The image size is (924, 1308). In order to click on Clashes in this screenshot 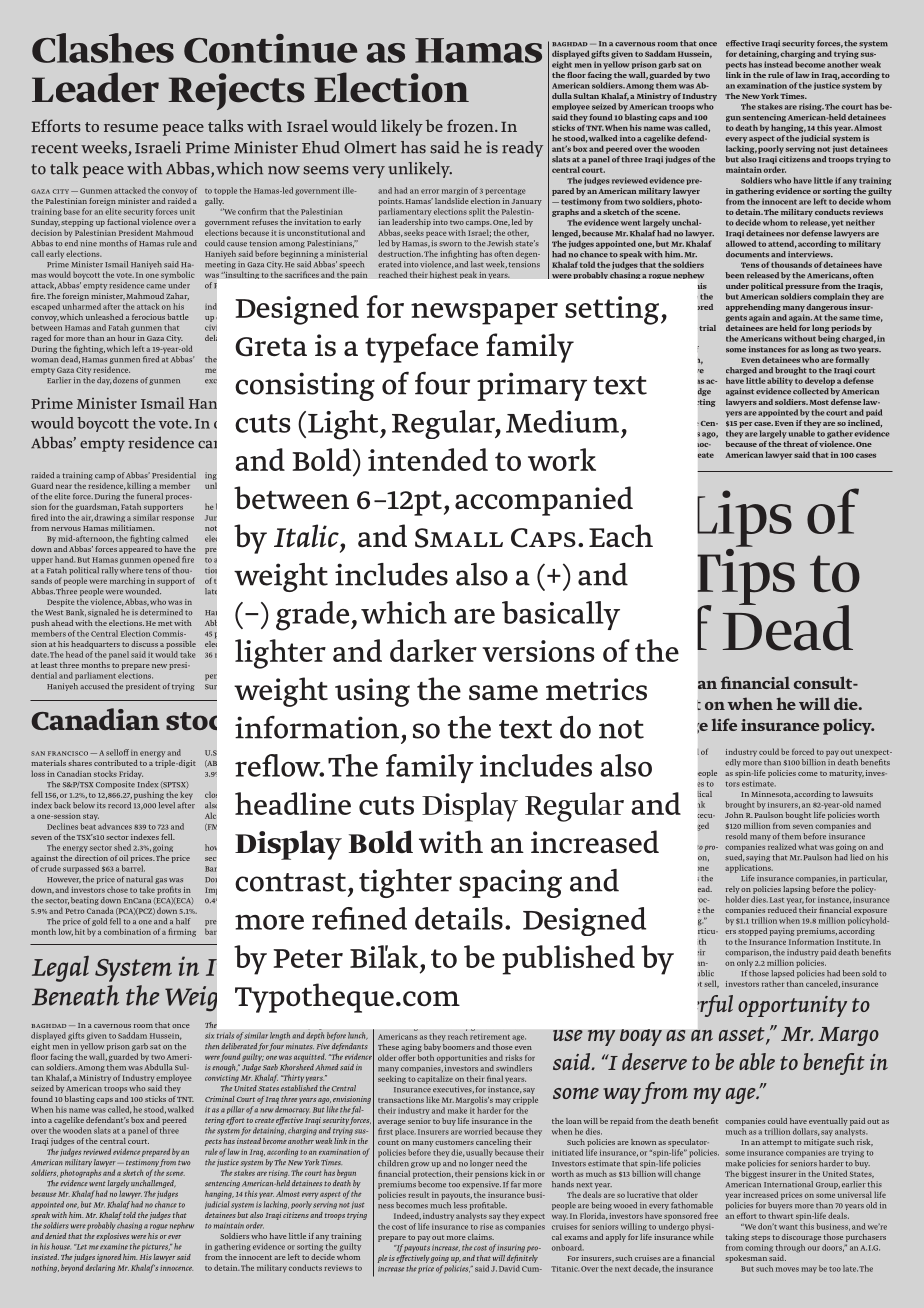, I will do `click(103, 48)`.
